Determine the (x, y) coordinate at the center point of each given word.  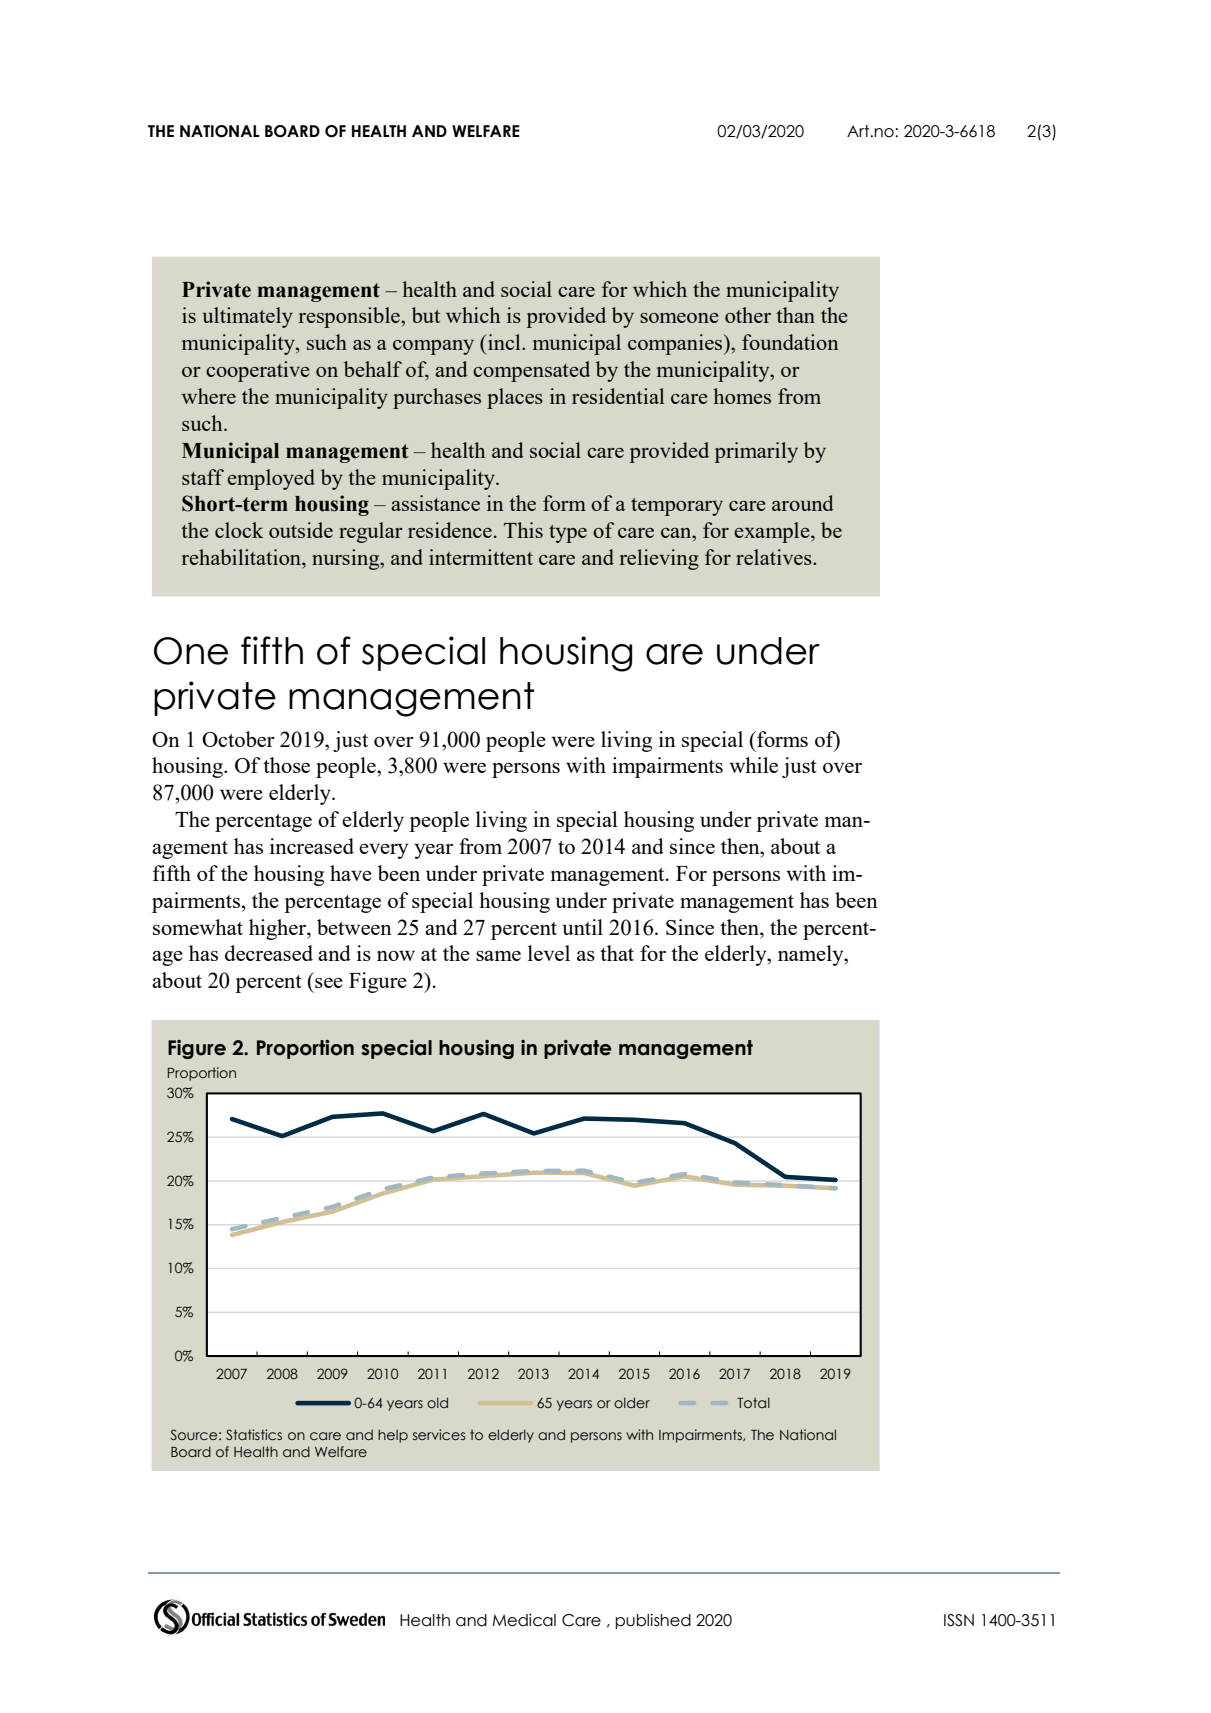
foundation (790, 342)
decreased (269, 953)
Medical (524, 1620)
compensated (531, 371)
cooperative (258, 371)
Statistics (254, 1434)
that (617, 953)
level (549, 953)
